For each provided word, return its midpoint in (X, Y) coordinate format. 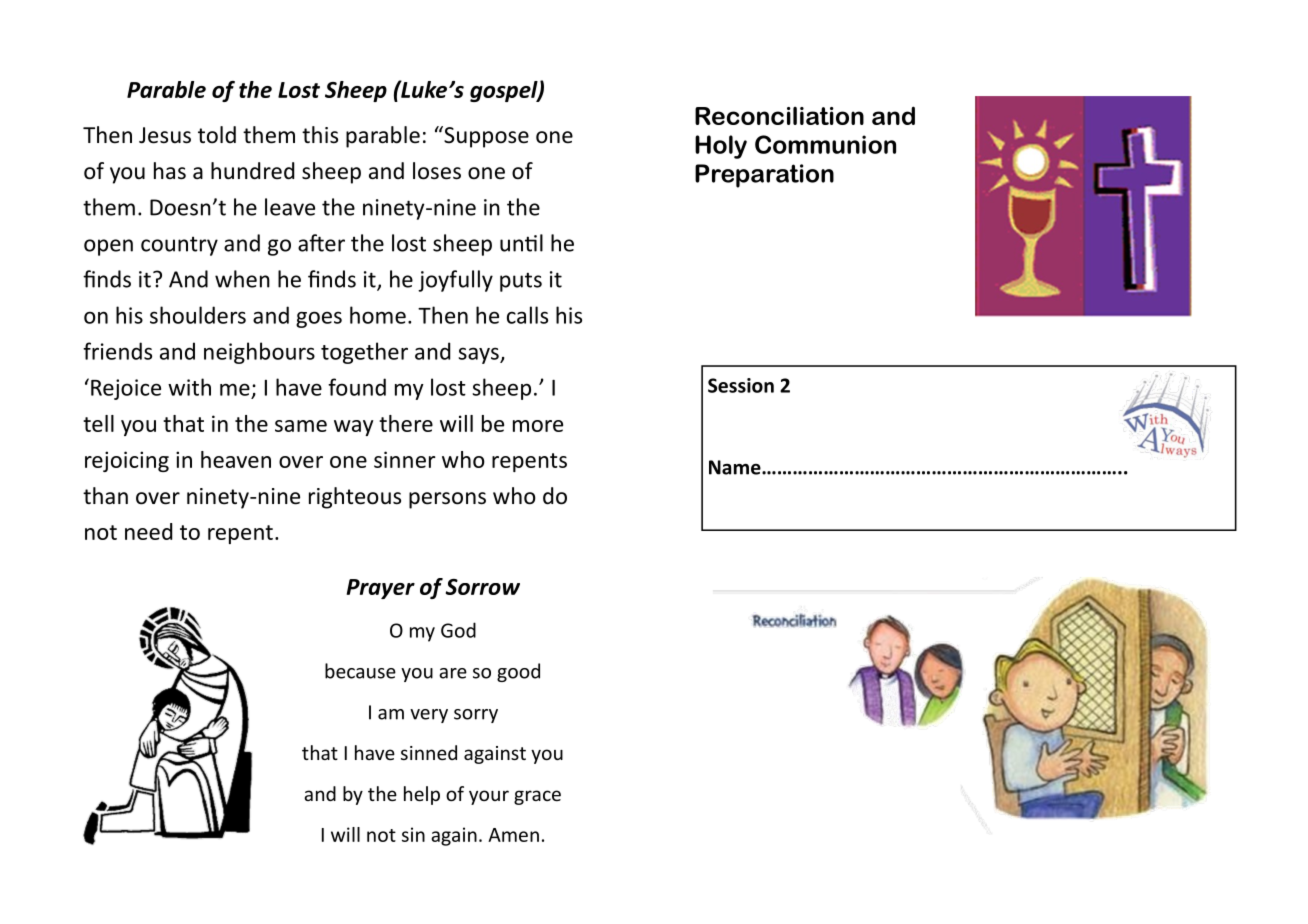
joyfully (455, 281)
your (489, 797)
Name (736, 467)
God (458, 630)
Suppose (485, 137)
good (518, 672)
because (360, 671)
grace (537, 797)
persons (447, 500)
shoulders (198, 315)
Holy (721, 147)
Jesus (165, 135)
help (422, 795)
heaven (236, 459)
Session (741, 385)
